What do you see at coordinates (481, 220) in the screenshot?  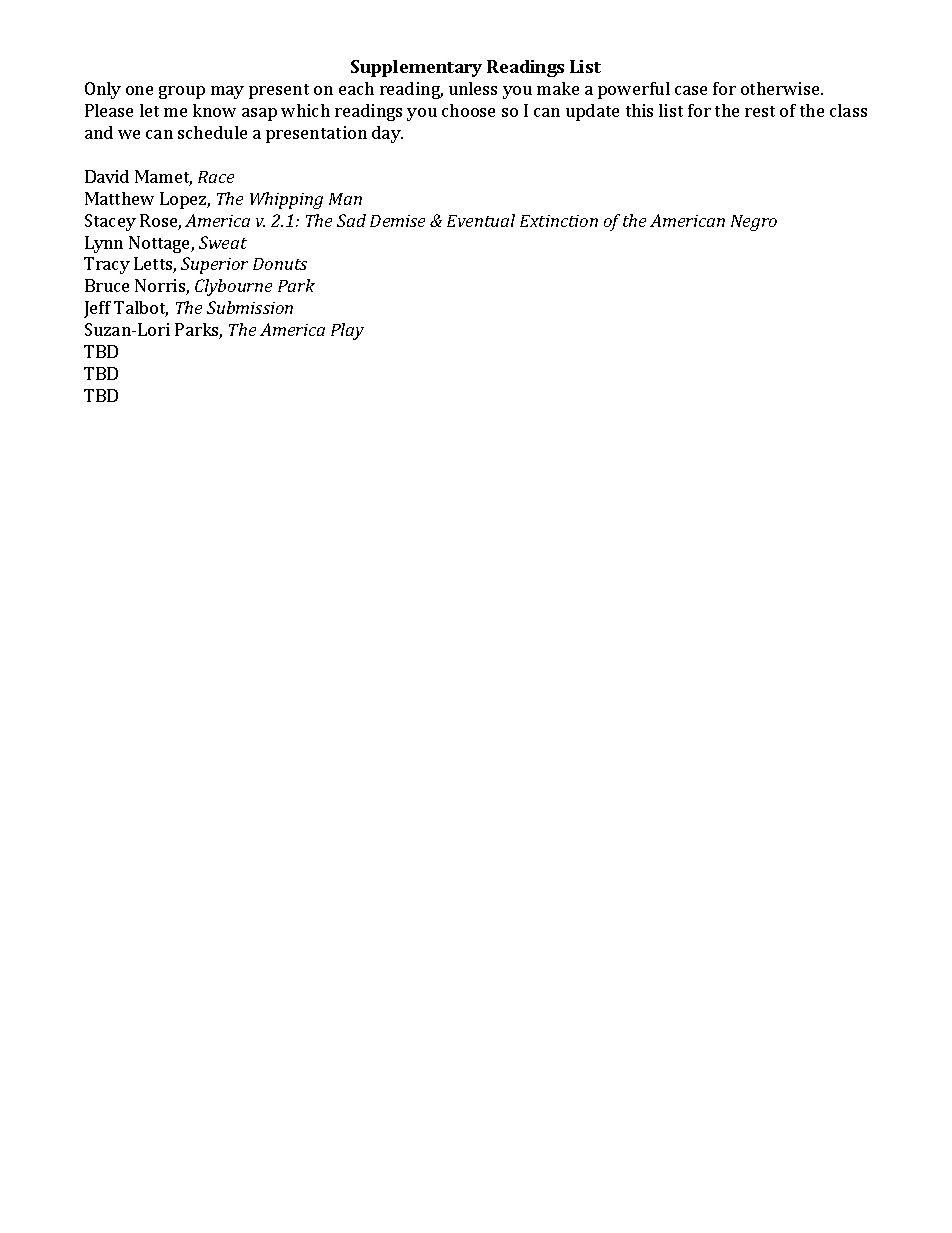 I see `Eventual` at bounding box center [481, 220].
